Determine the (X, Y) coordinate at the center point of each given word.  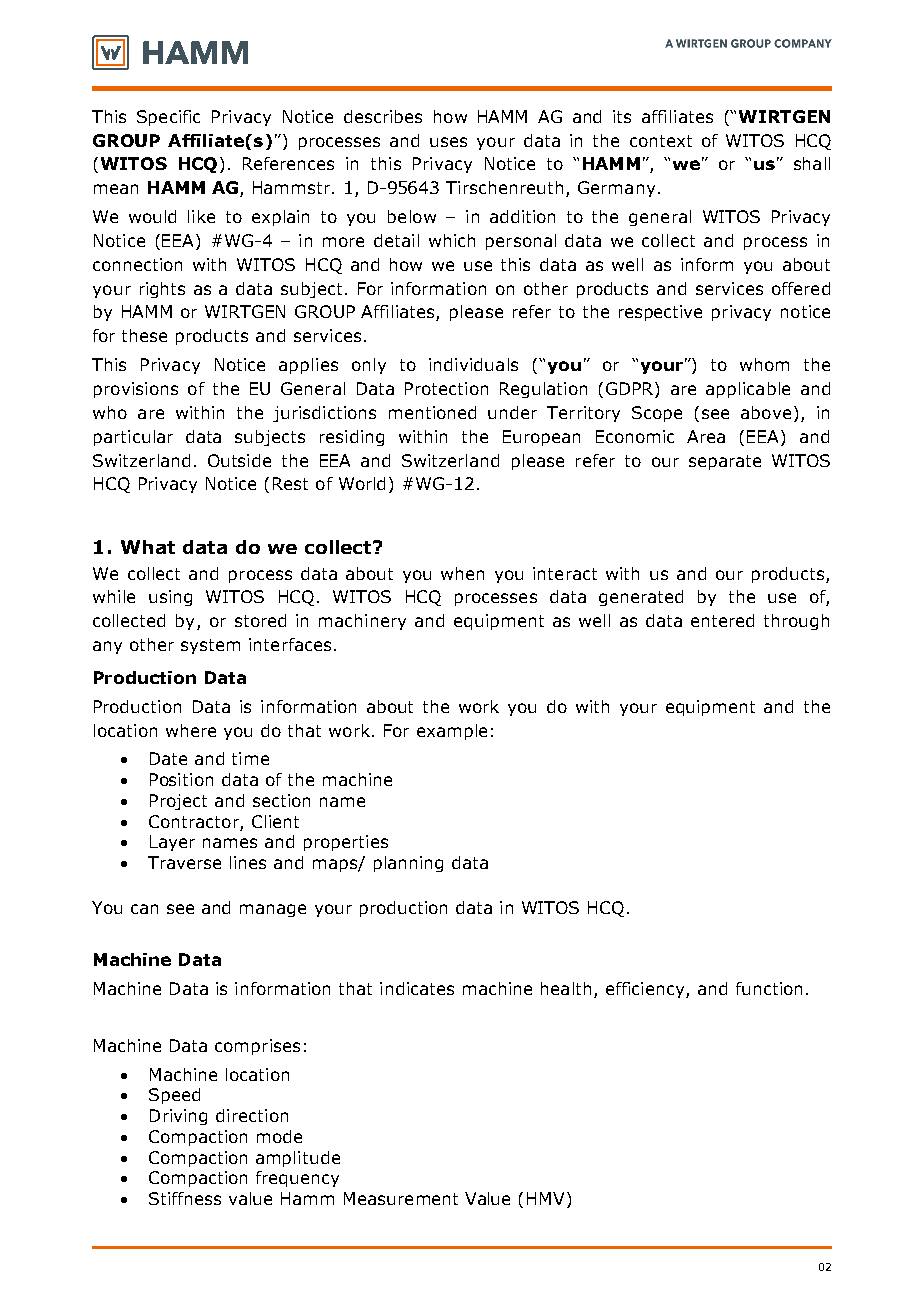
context (661, 141)
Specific (168, 118)
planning (408, 864)
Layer (172, 843)
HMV (545, 1198)
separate (725, 462)
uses (448, 142)
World (362, 483)
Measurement (401, 1198)
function (769, 988)
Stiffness (185, 1198)
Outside (239, 460)
